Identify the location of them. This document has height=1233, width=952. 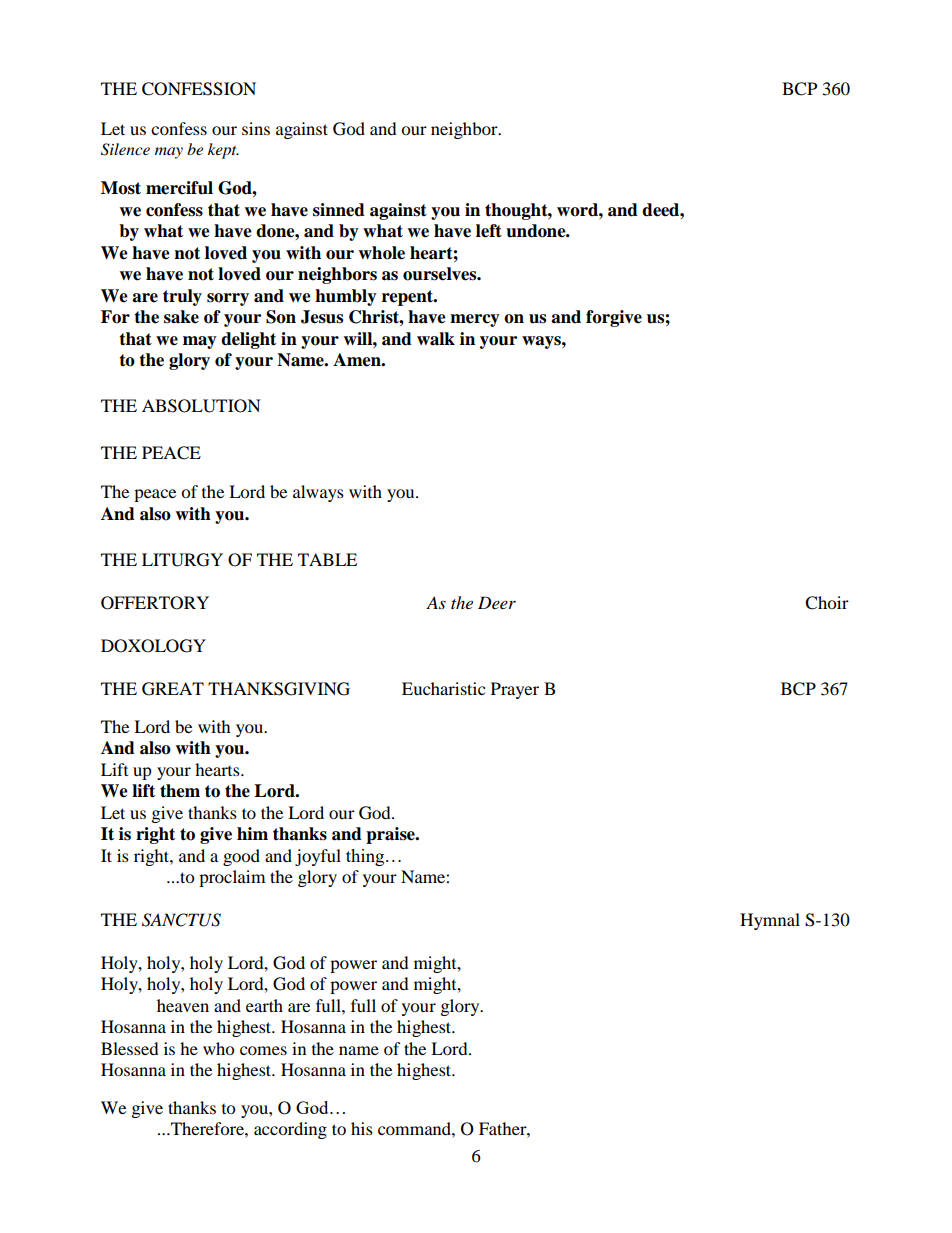
(180, 791).
